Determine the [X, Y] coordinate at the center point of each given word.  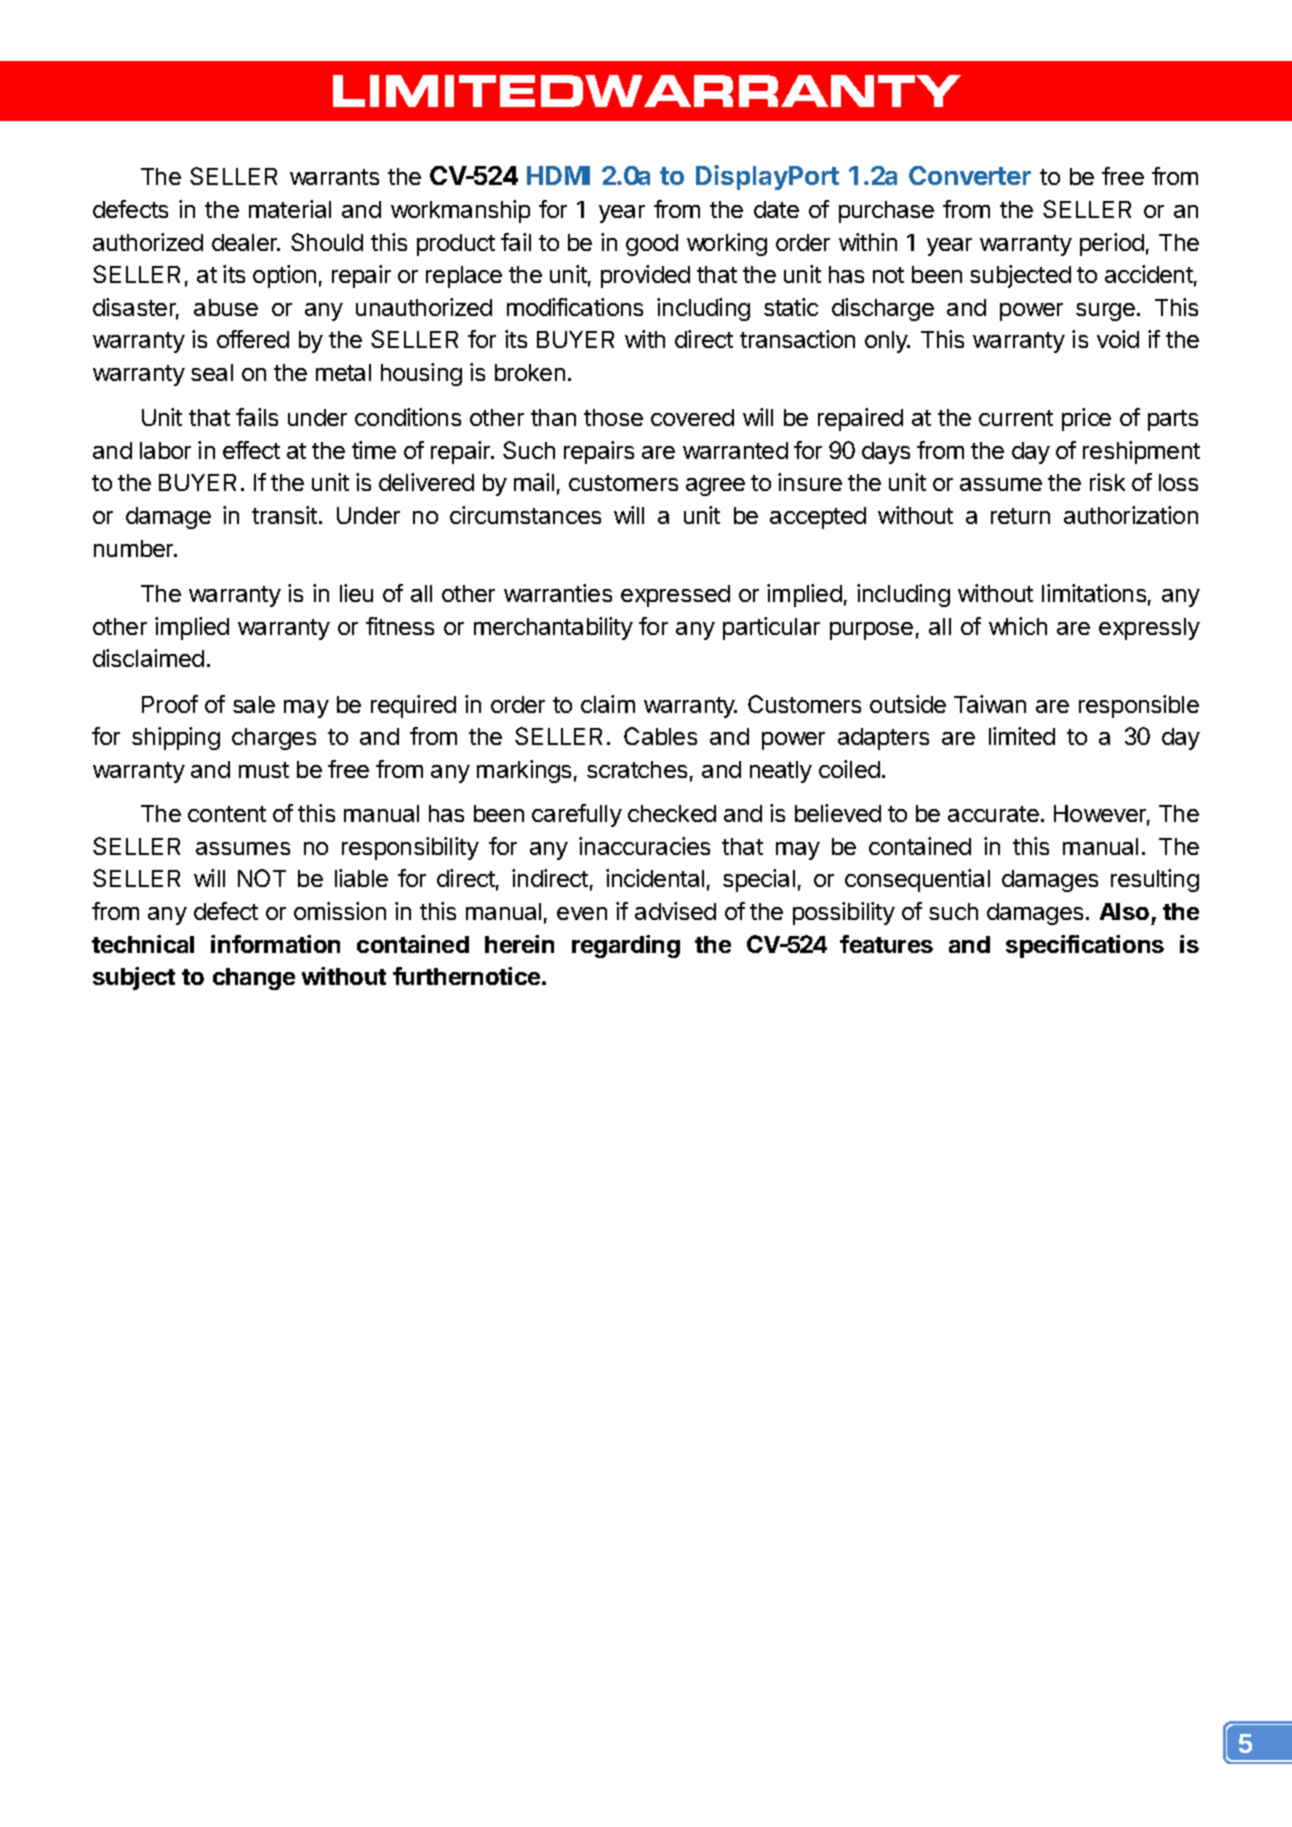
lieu [356, 593]
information [275, 944]
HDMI [558, 175]
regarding [626, 946]
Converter [970, 175]
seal [212, 372]
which [1018, 626]
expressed [675, 596]
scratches [637, 769]
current [1016, 418]
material [290, 209]
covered [692, 417]
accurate [993, 814]
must [264, 770]
